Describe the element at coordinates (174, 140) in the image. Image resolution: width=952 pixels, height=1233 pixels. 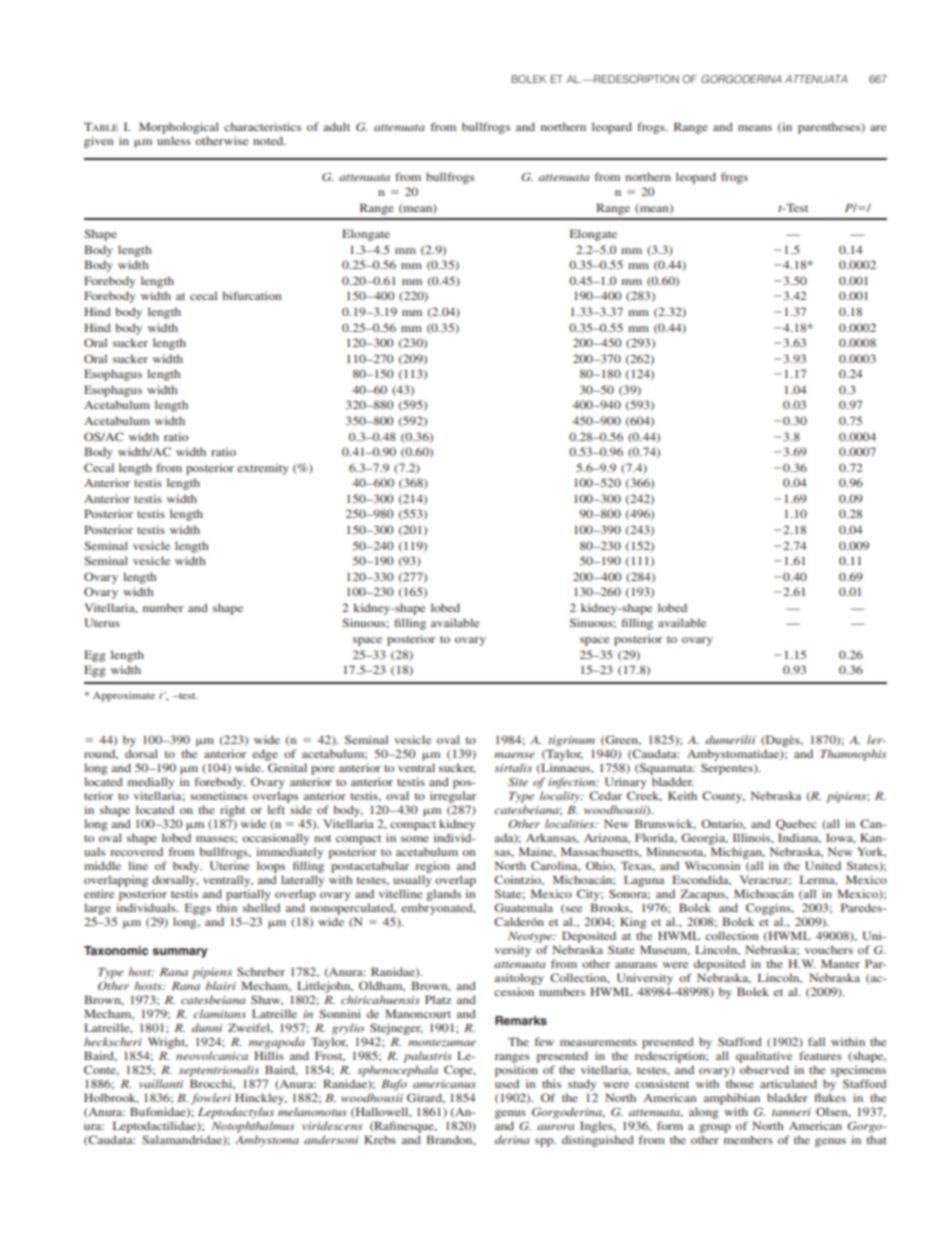
I see `unless` at that location.
